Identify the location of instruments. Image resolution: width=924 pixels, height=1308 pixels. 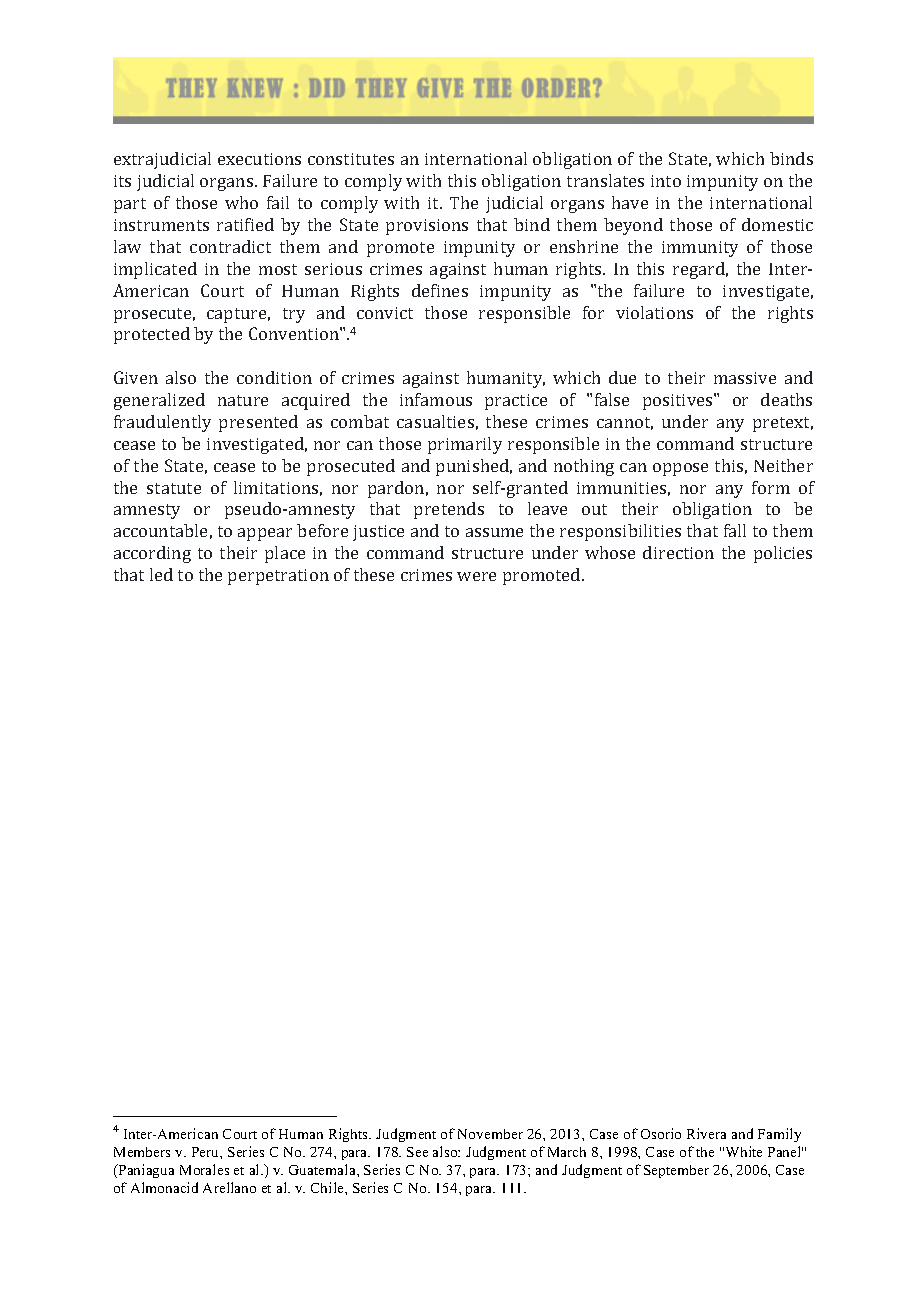
(161, 225).
